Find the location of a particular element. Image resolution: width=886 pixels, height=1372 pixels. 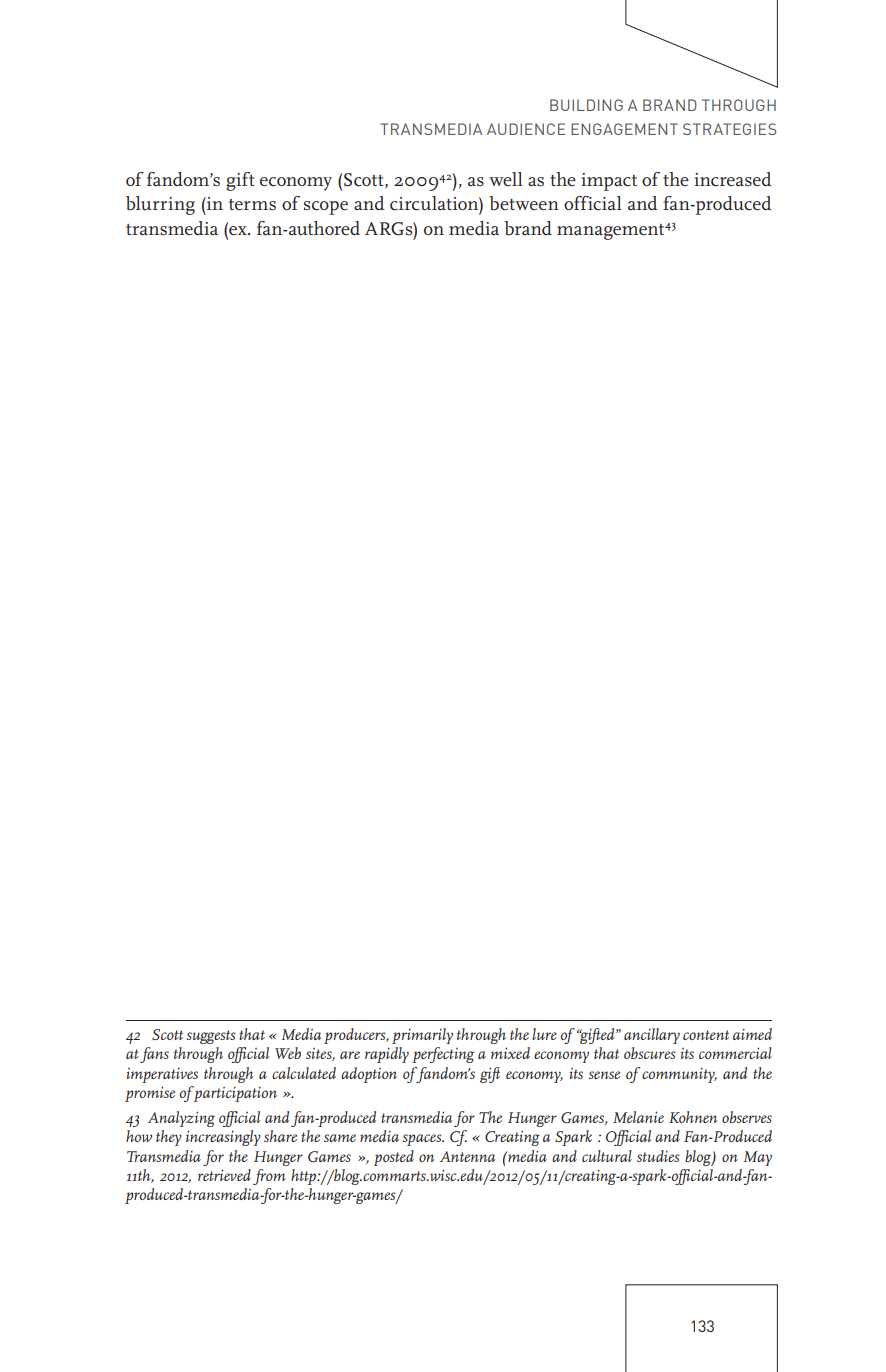

content is located at coordinates (706, 1035).
